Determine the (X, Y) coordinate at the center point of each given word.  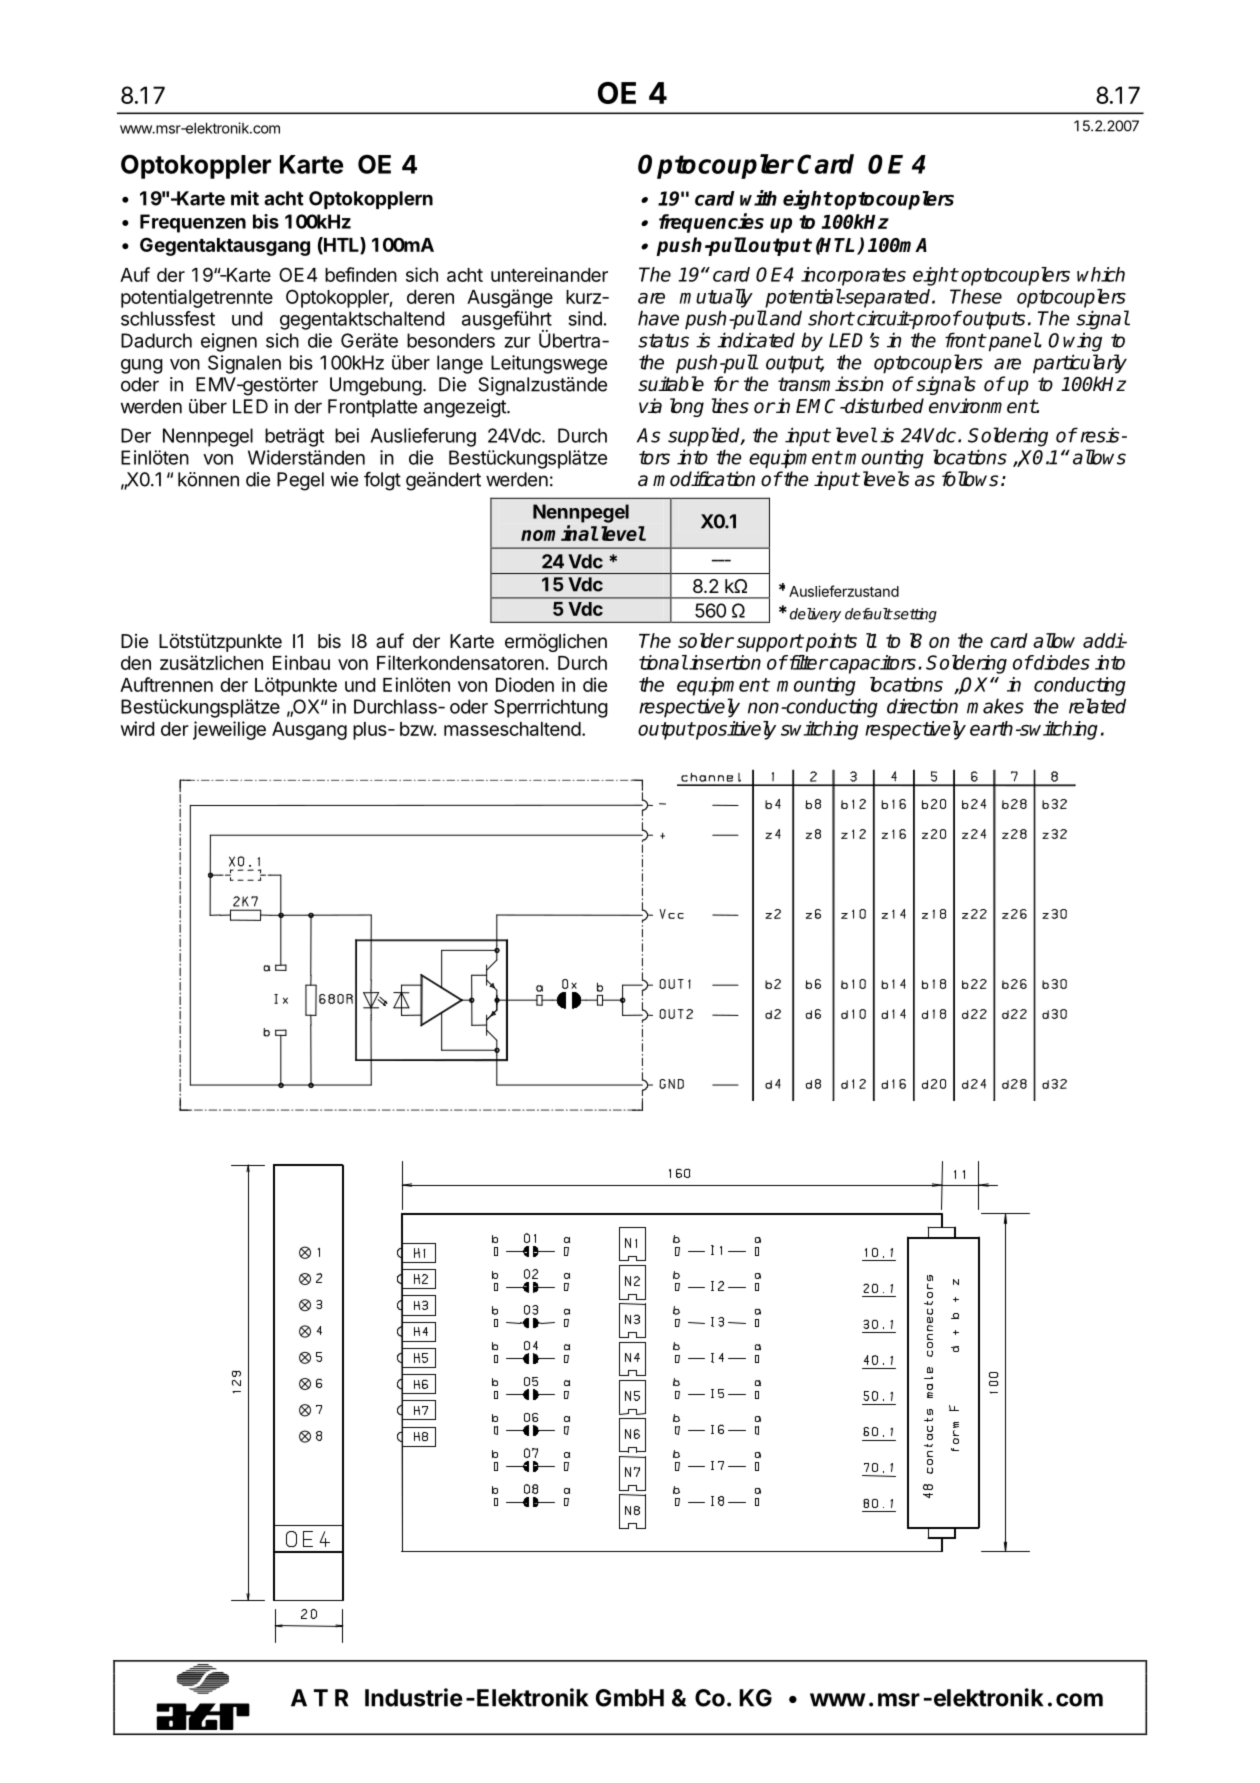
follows (970, 479)
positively (735, 730)
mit (245, 198)
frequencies (711, 223)
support (770, 643)
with (758, 198)
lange (460, 364)
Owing (1075, 342)
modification (704, 479)
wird (137, 728)
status (663, 341)
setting (914, 615)
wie (344, 479)
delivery (815, 615)
